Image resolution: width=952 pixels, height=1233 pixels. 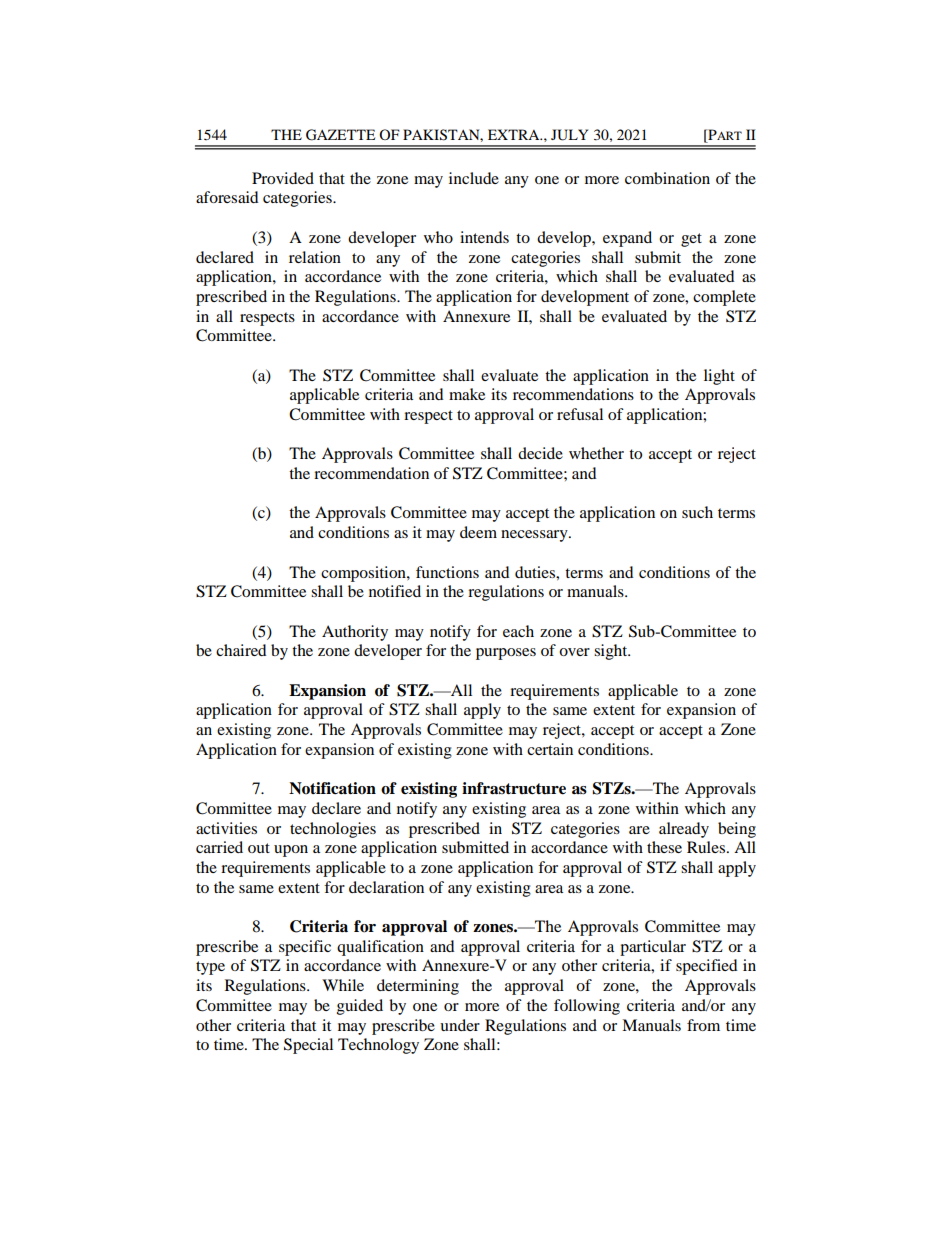 What do you see at coordinates (667, 178) in the screenshot?
I see `combination` at bounding box center [667, 178].
